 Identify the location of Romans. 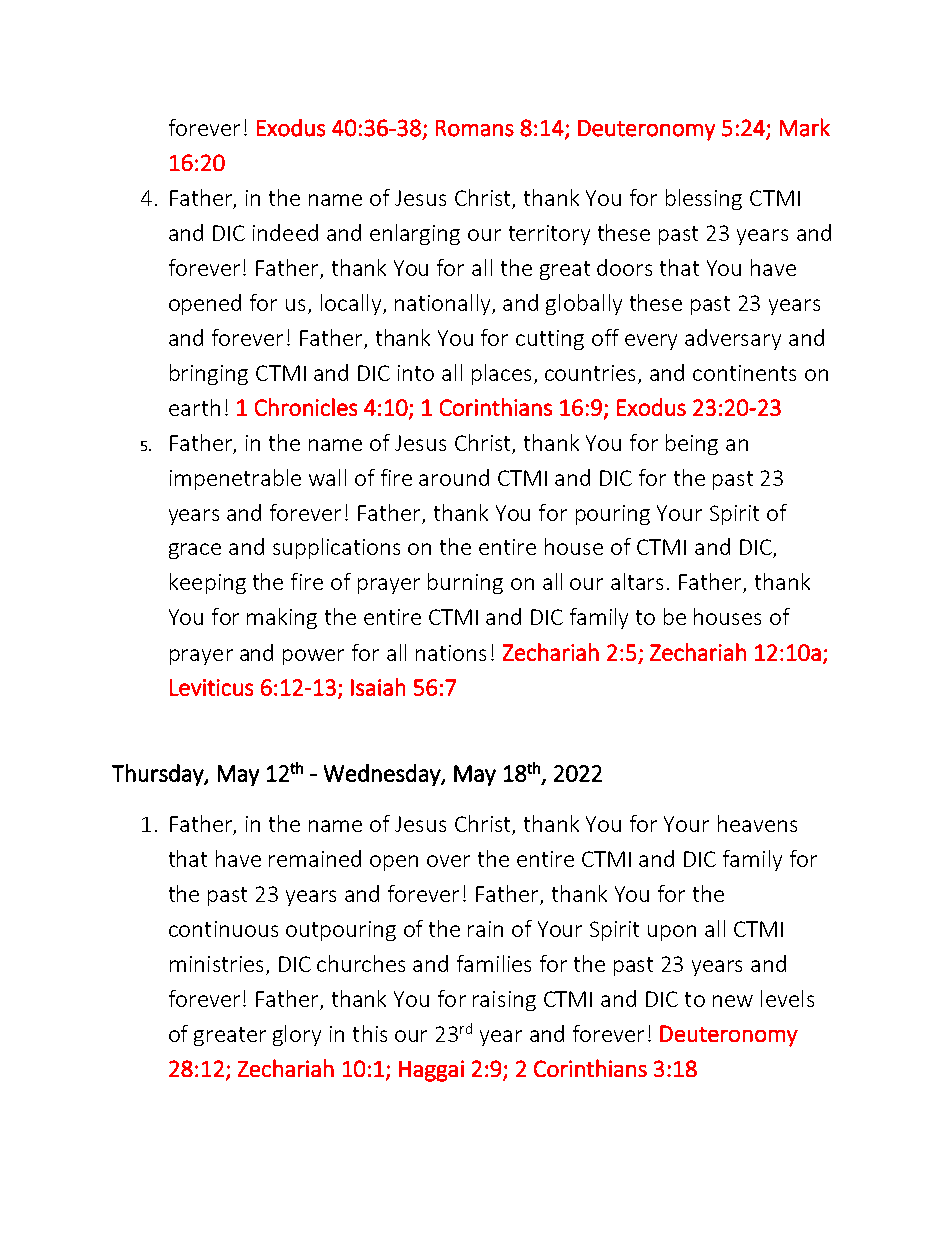
(475, 128).
